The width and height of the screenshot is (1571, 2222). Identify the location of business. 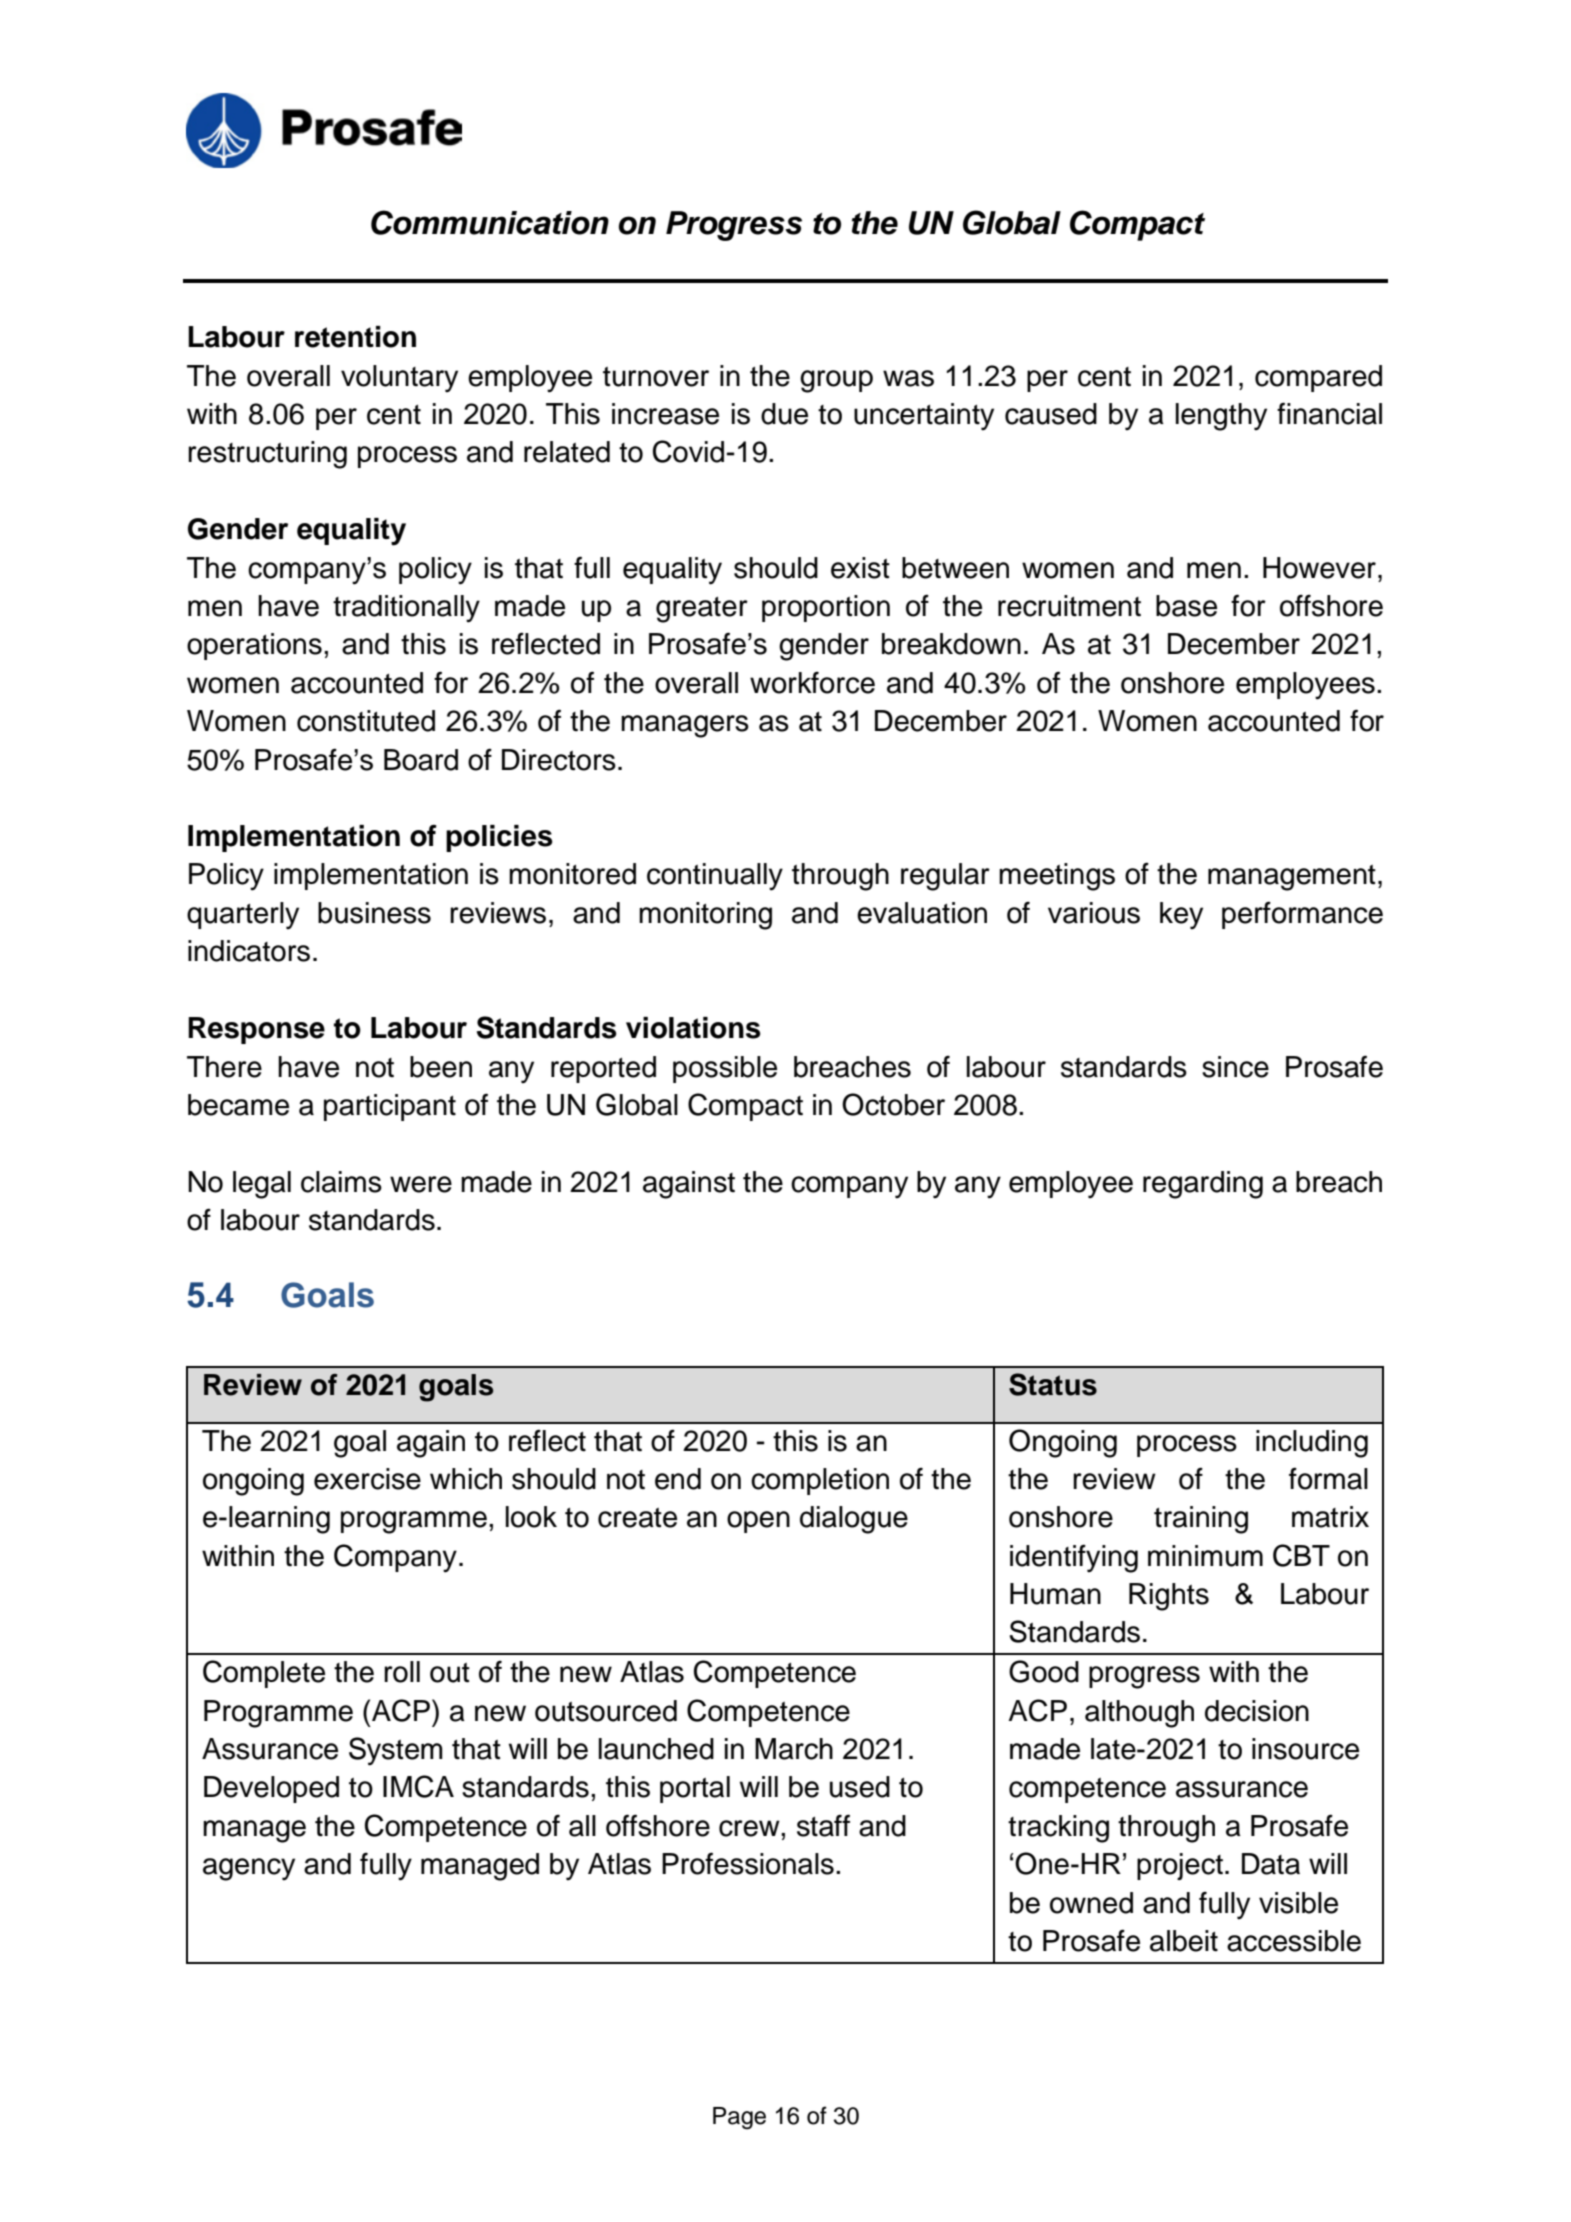
(374, 913).
